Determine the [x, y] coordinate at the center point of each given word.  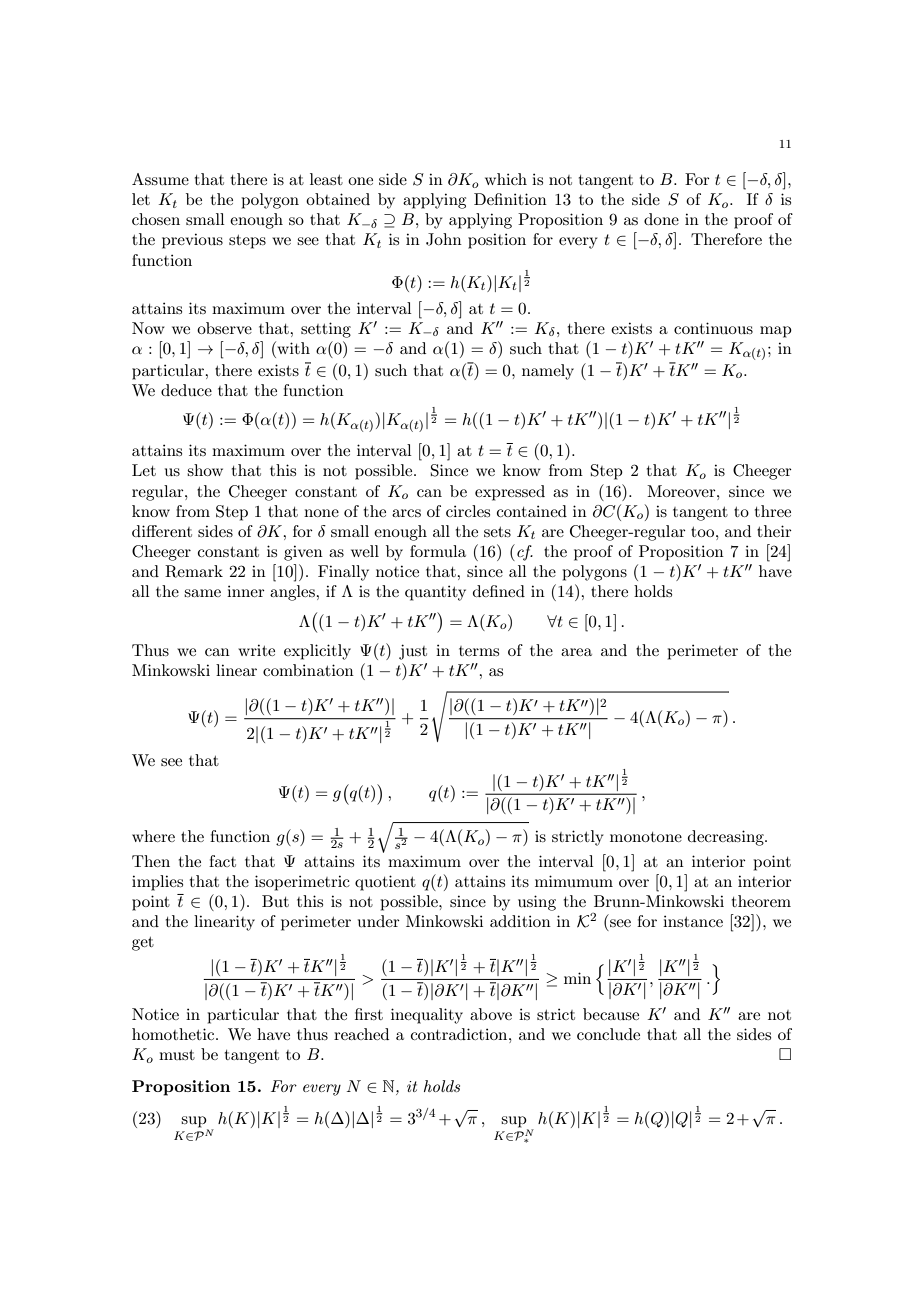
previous [192, 241]
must [177, 1055]
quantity [435, 593]
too [704, 532]
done [661, 219]
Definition [510, 199]
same [202, 593]
